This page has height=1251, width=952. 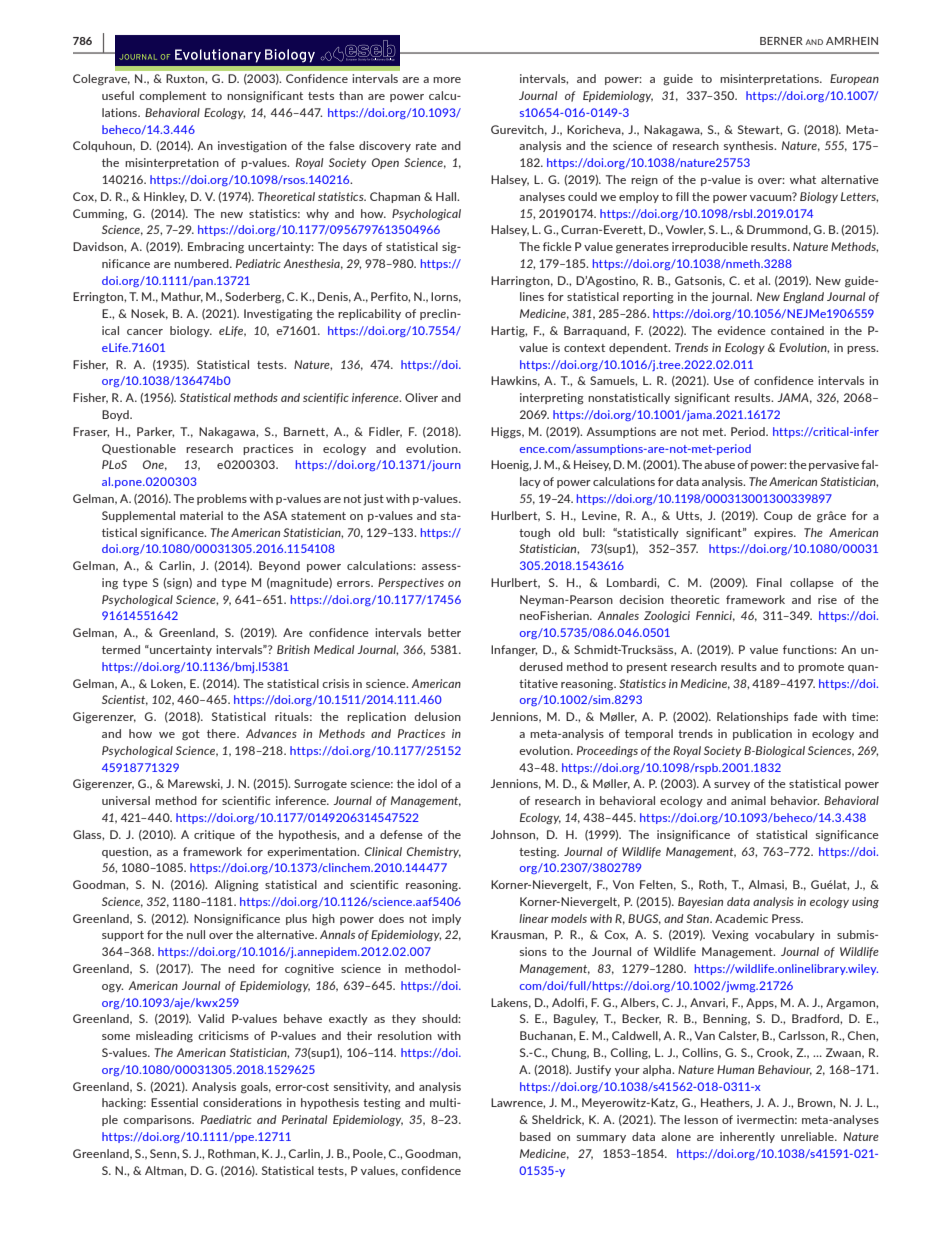 I want to click on more, so click(x=447, y=80).
